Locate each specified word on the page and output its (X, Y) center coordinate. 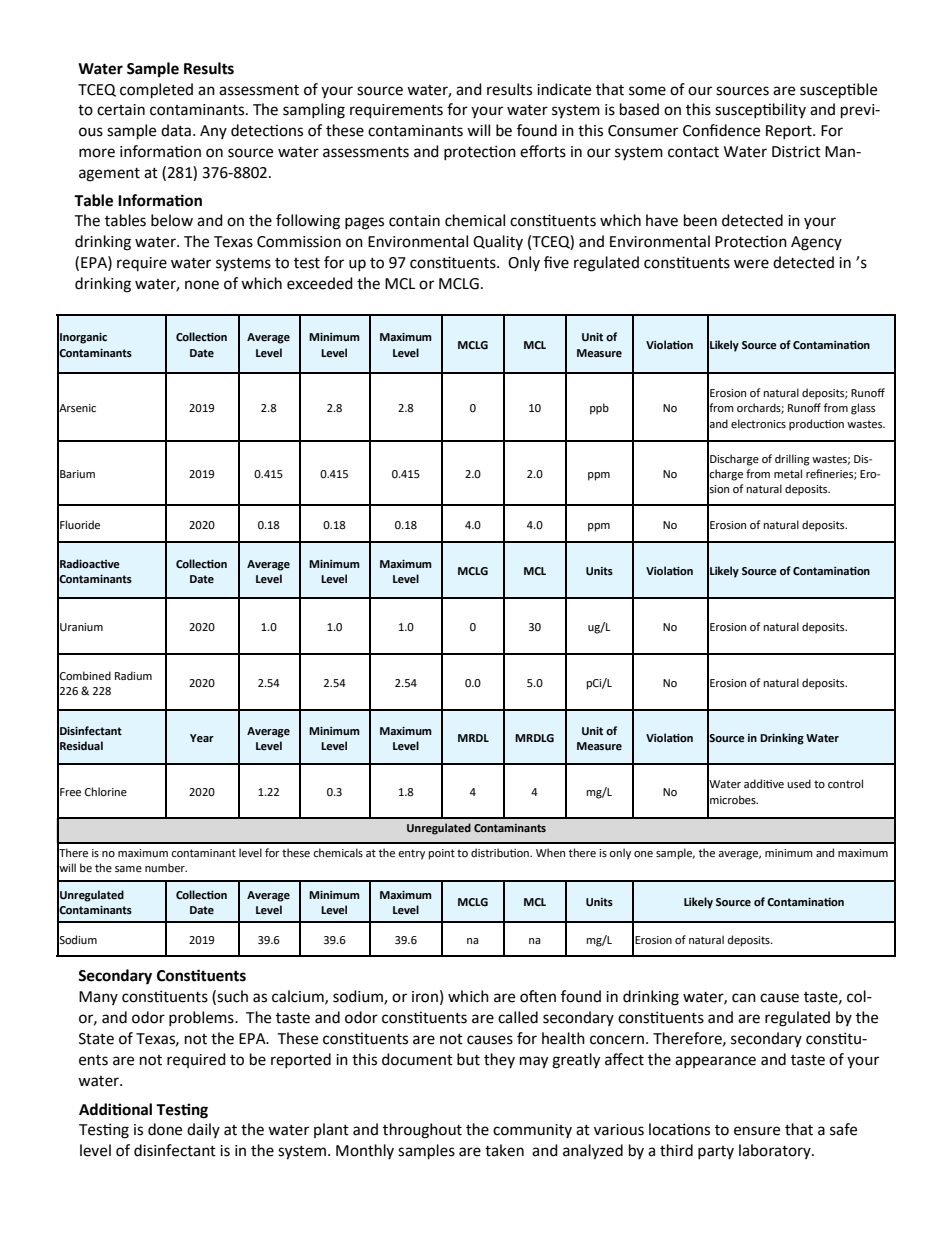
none (202, 285)
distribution (501, 852)
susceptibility (760, 110)
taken (504, 1150)
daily (203, 1130)
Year (202, 738)
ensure (757, 1131)
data (176, 130)
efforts (543, 151)
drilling (792, 460)
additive (764, 784)
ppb (599, 409)
